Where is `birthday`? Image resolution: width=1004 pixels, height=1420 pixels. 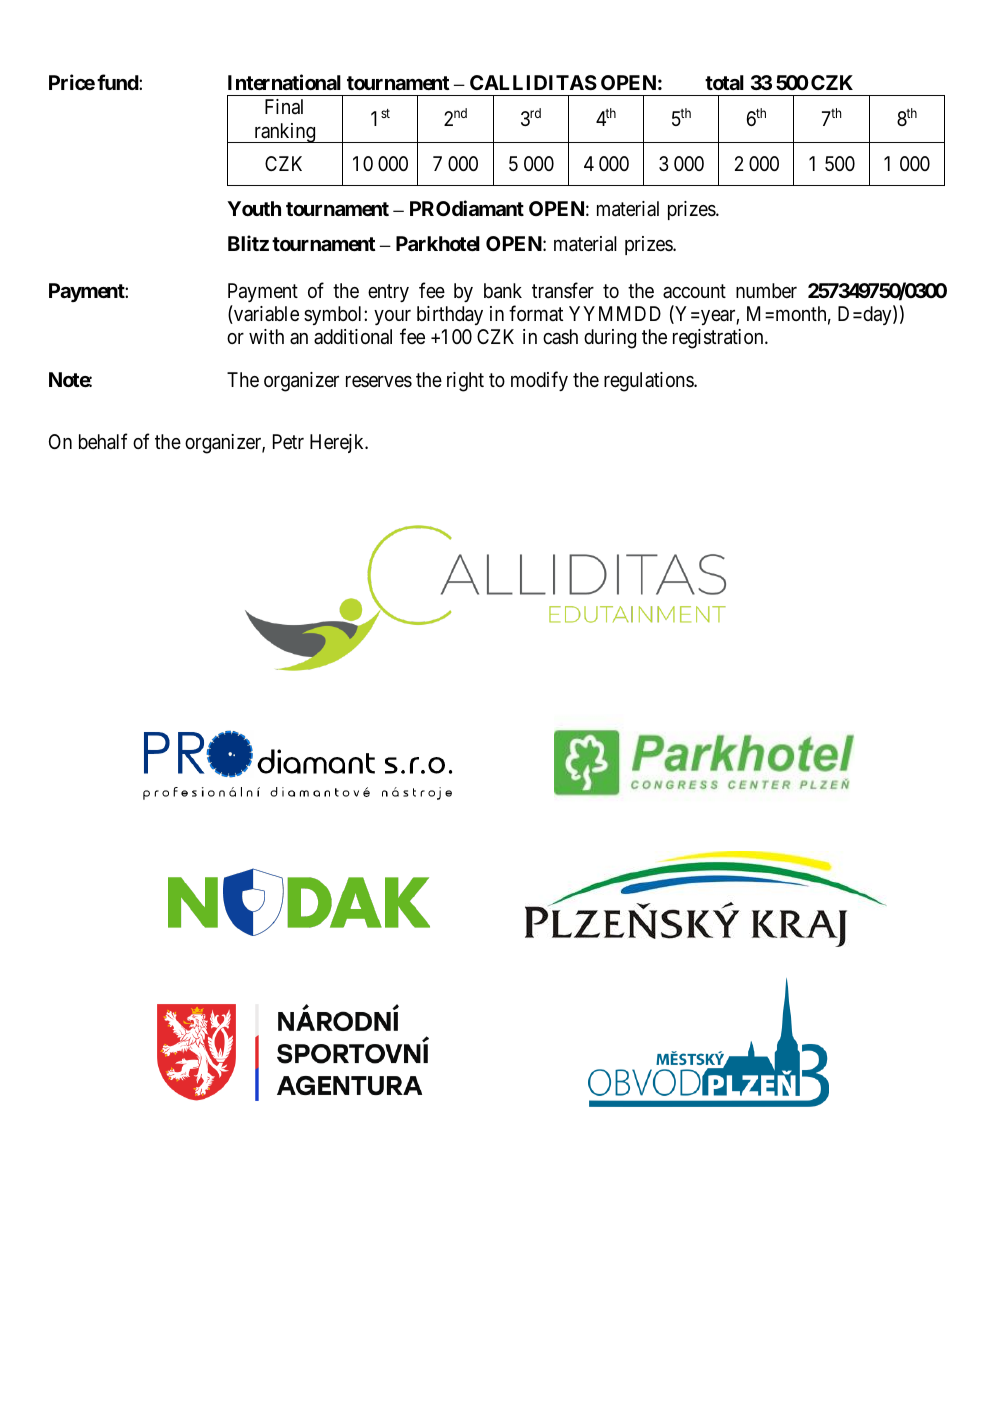
birthday is located at coordinates (450, 315).
